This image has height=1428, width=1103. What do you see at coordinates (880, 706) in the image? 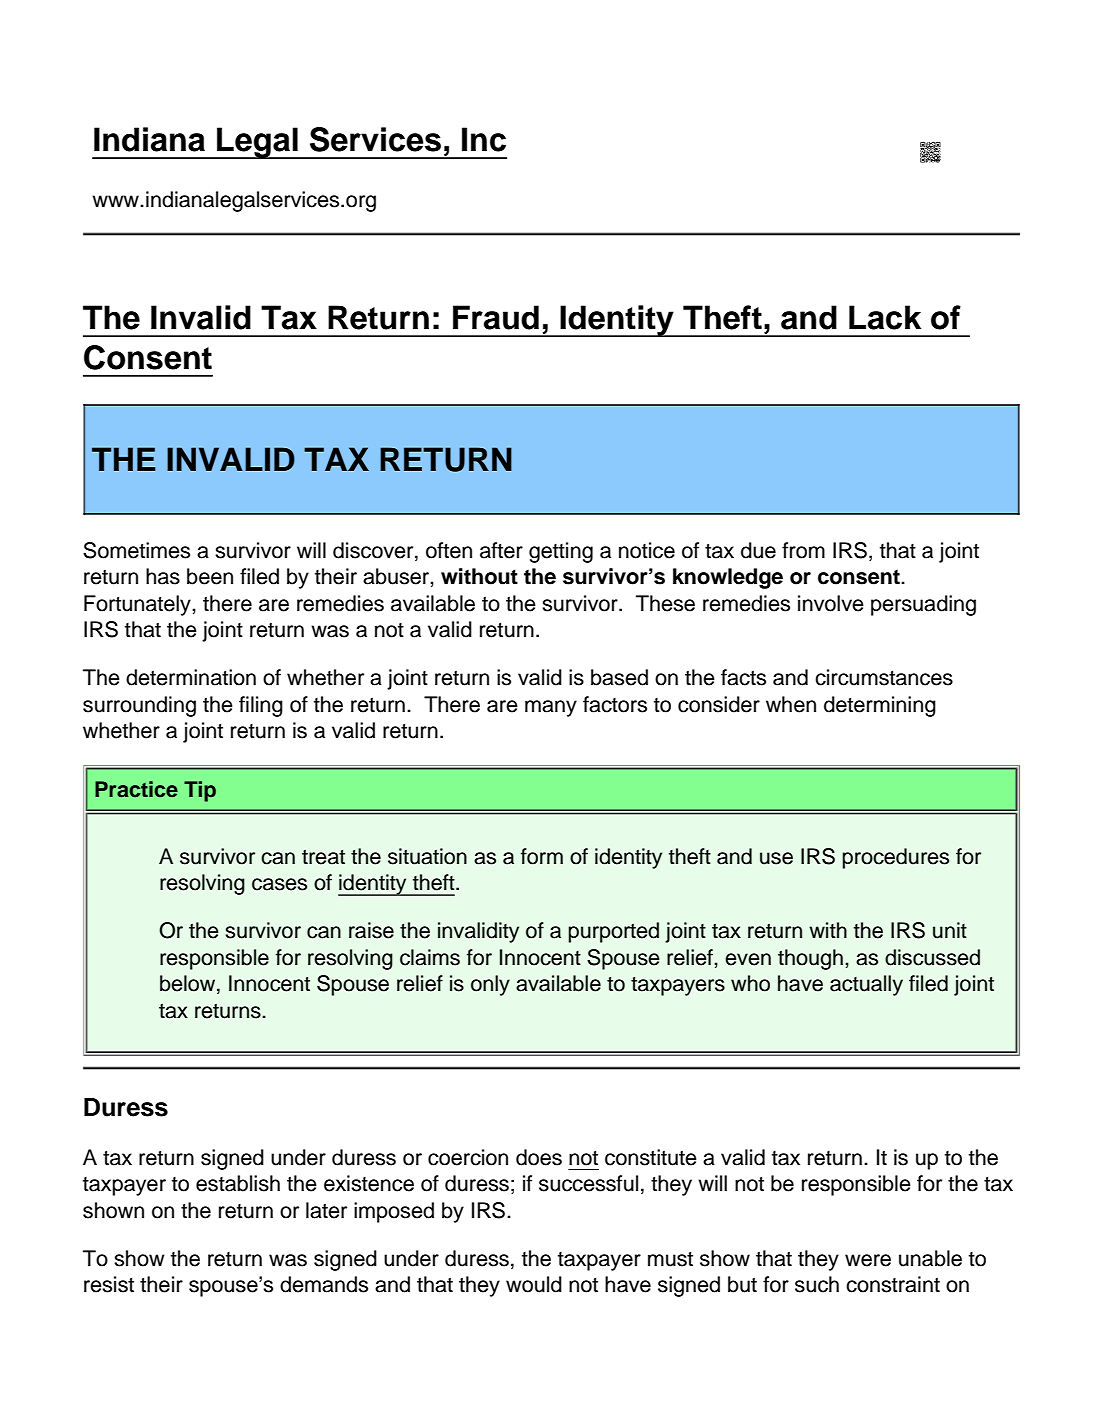
I see `determining` at bounding box center [880, 706].
